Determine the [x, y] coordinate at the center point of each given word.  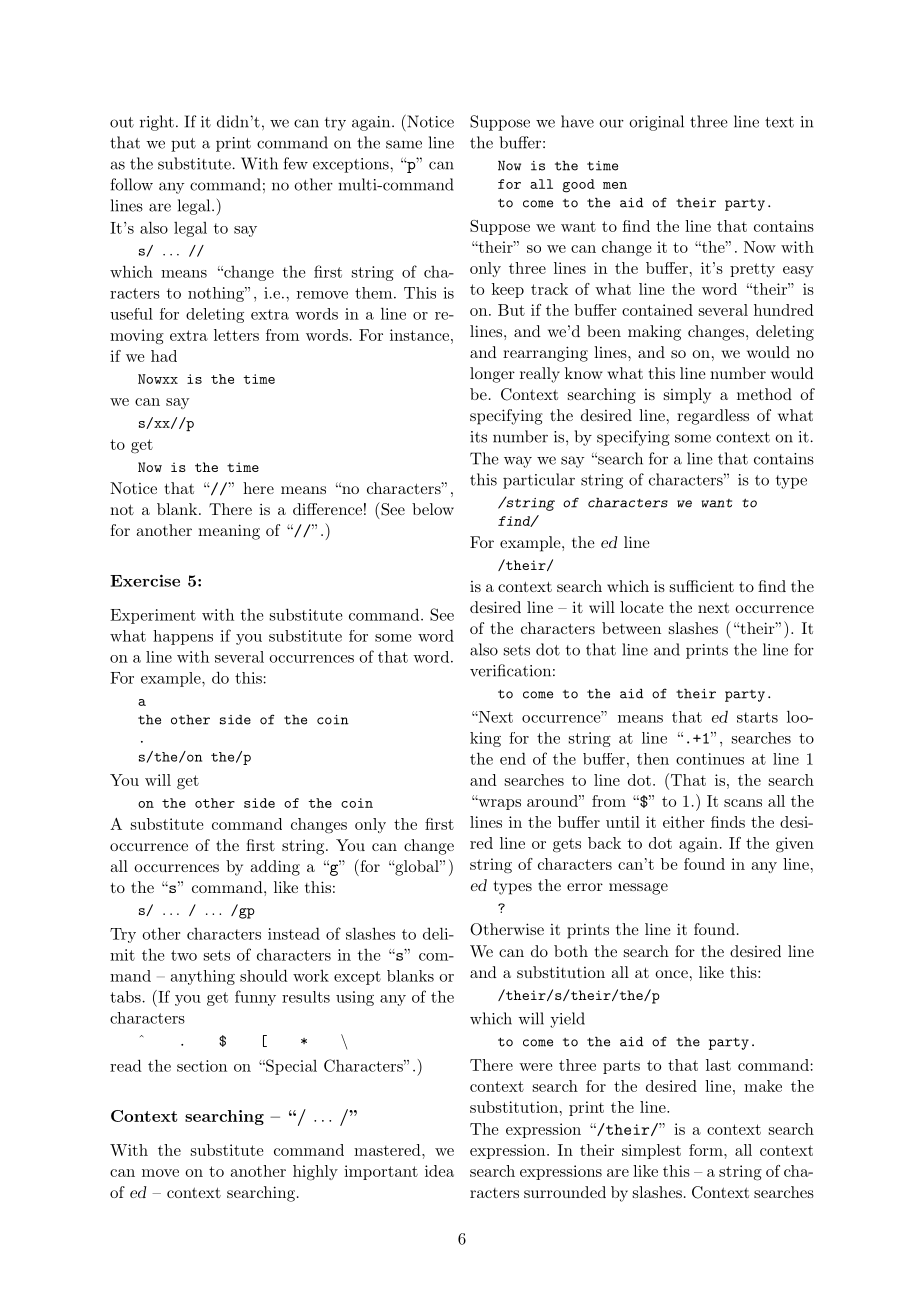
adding [275, 868]
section [202, 1066]
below [433, 509]
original [656, 123]
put [183, 145]
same [404, 144]
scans [743, 803]
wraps [498, 804]
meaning [229, 532]
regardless [713, 417]
